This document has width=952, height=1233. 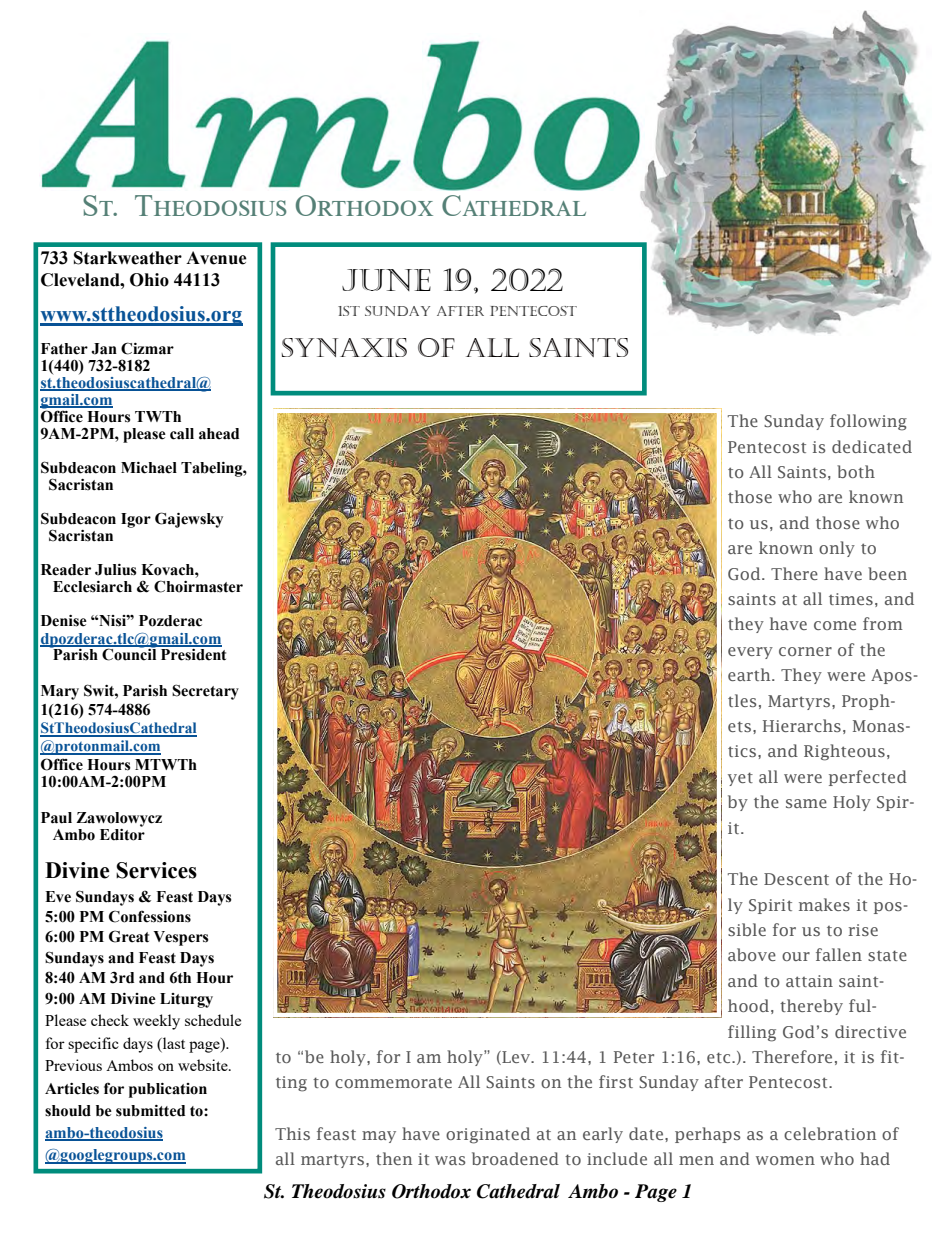 What do you see at coordinates (149, 280) in the document?
I see `Ohio` at bounding box center [149, 280].
